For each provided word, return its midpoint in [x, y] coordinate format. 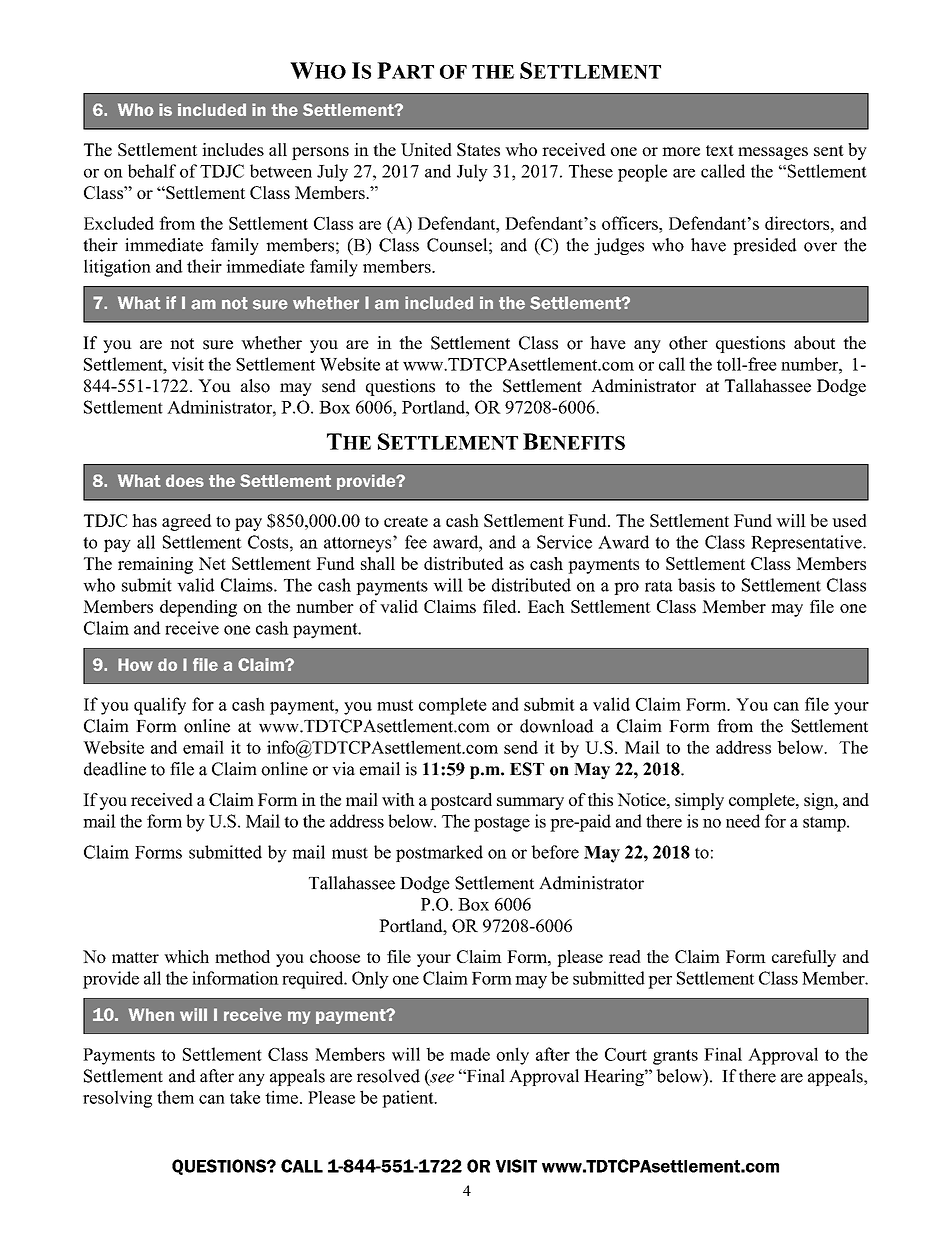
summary [530, 803]
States [478, 149]
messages [773, 153]
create [406, 521]
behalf [152, 171]
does [185, 480]
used [849, 520]
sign [820, 801]
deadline [115, 769]
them [175, 1097]
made [470, 1054]
